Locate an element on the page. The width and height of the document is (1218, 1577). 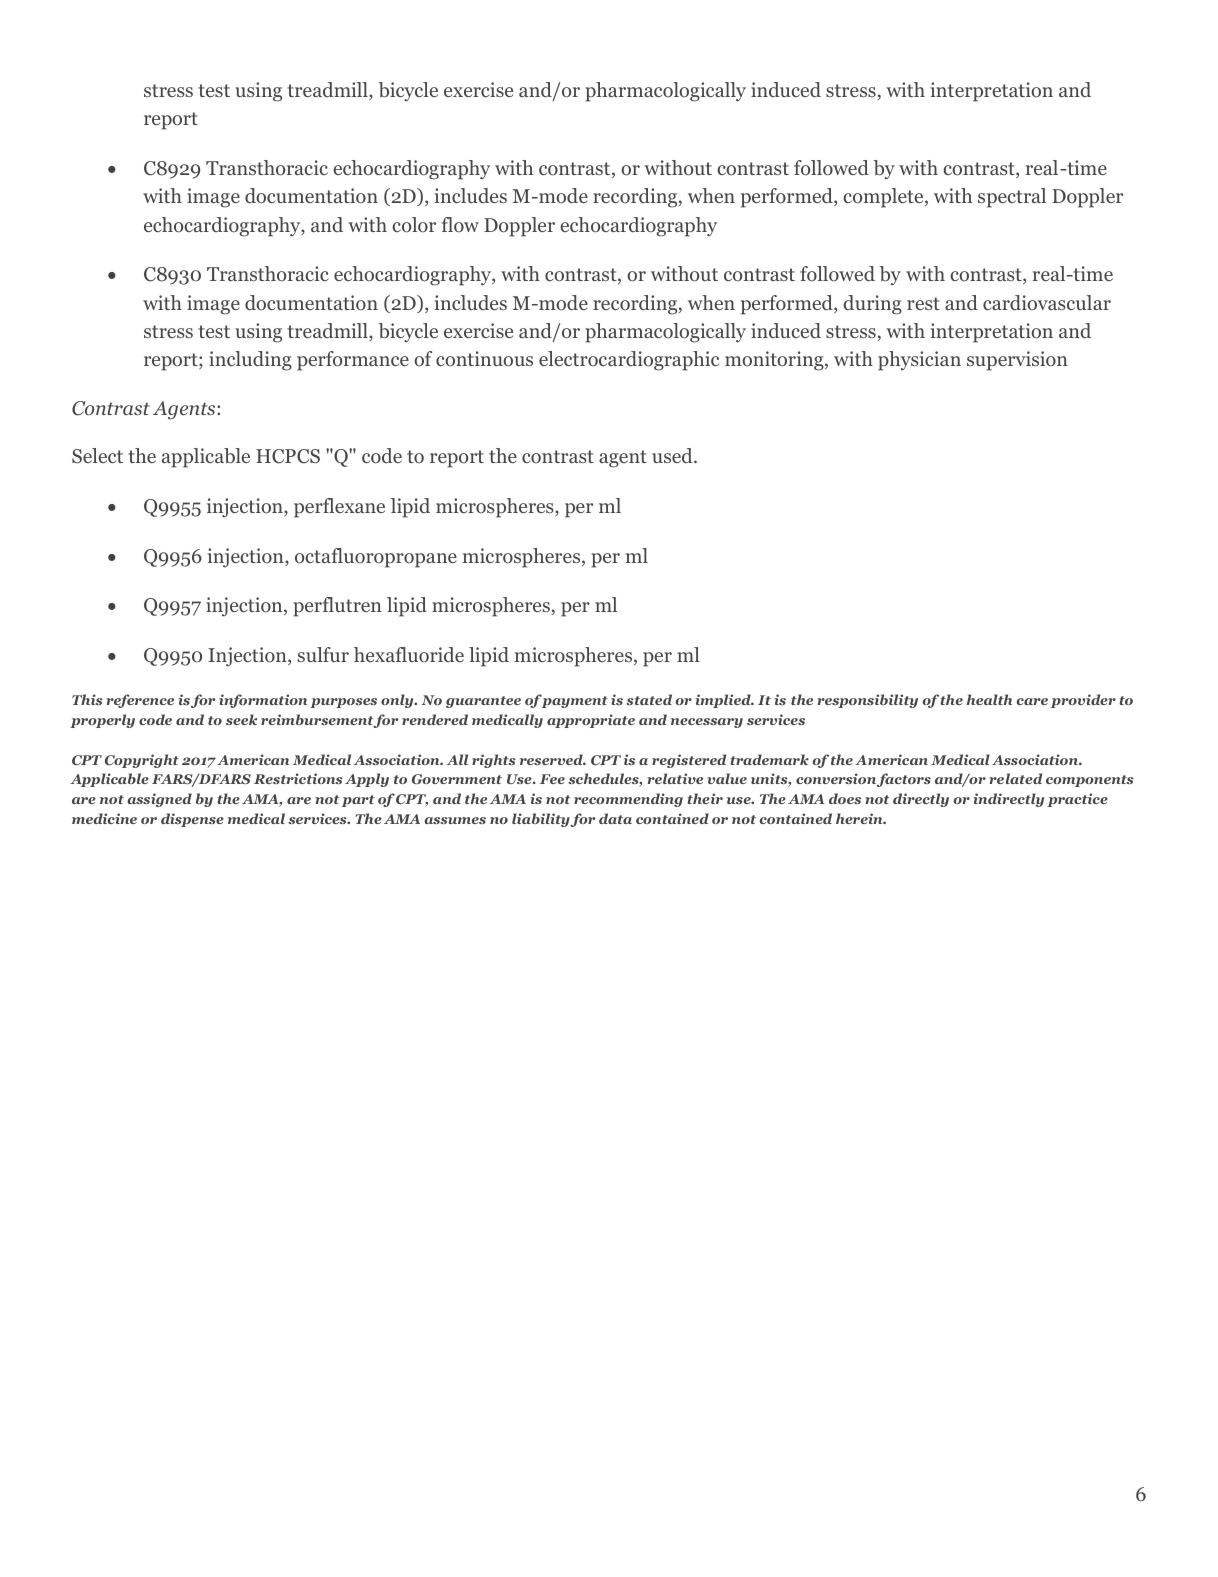
used is located at coordinates (673, 455).
